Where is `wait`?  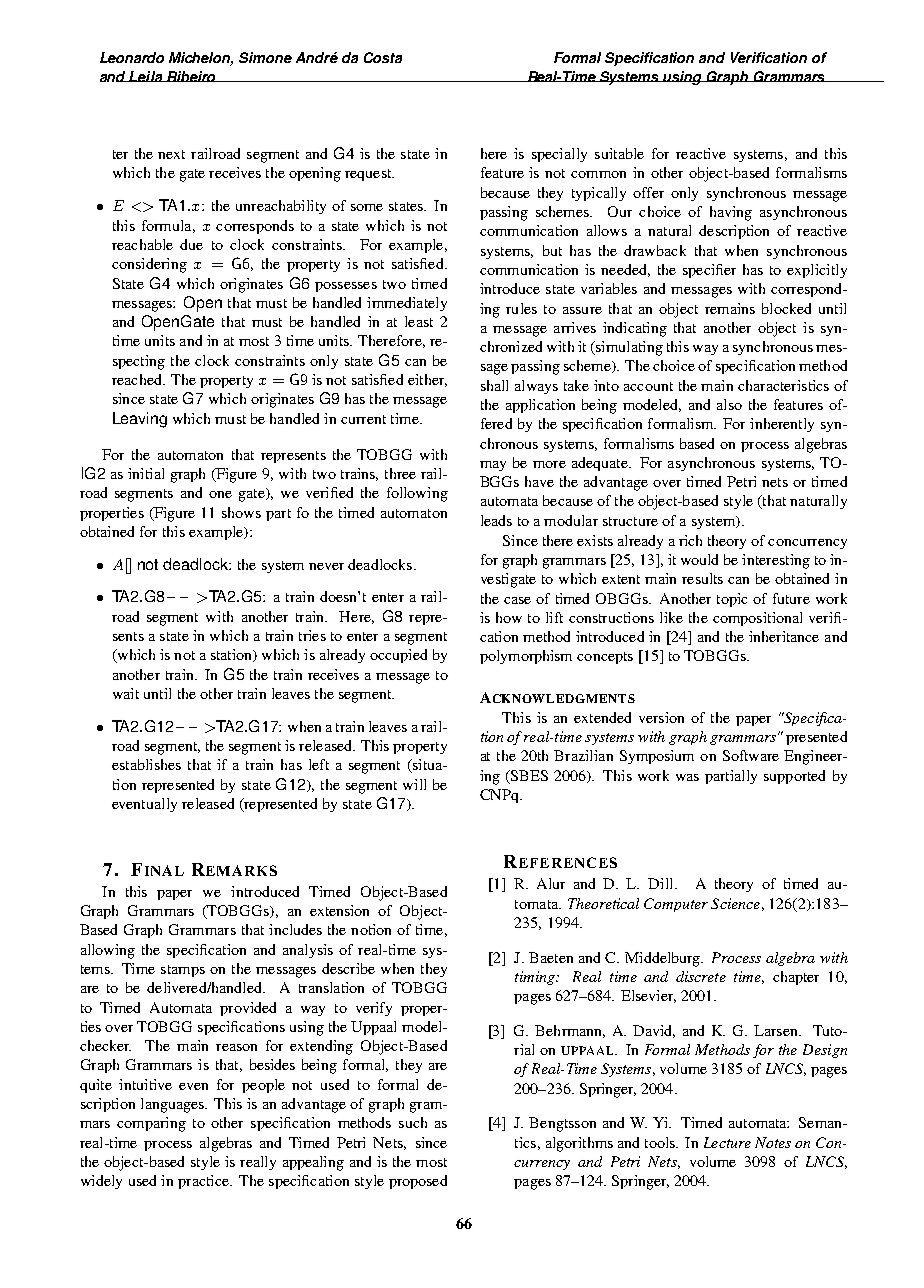 wait is located at coordinates (126, 693).
